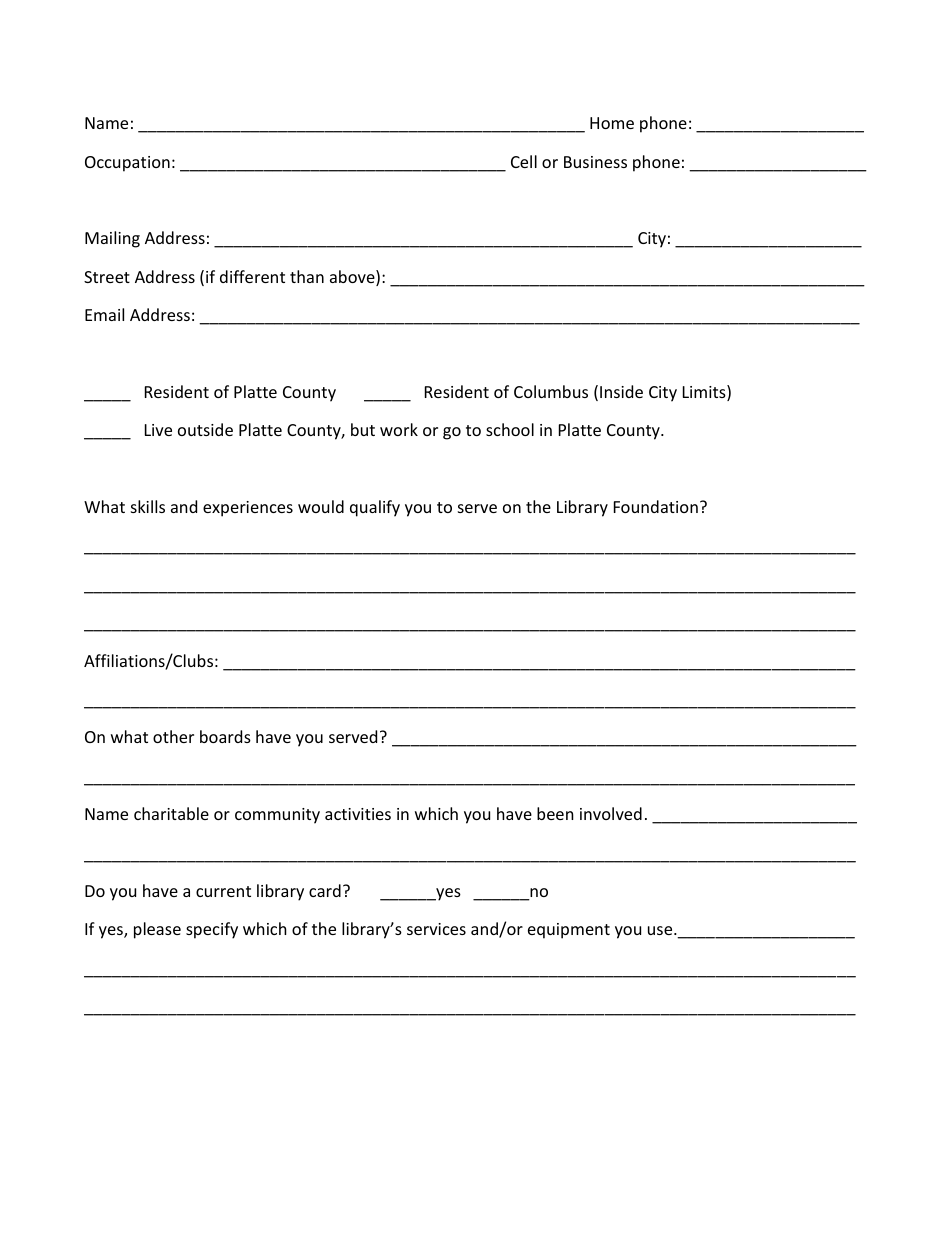 This page has width=952, height=1233. Describe the element at coordinates (399, 429) in the page. I see `work` at that location.
